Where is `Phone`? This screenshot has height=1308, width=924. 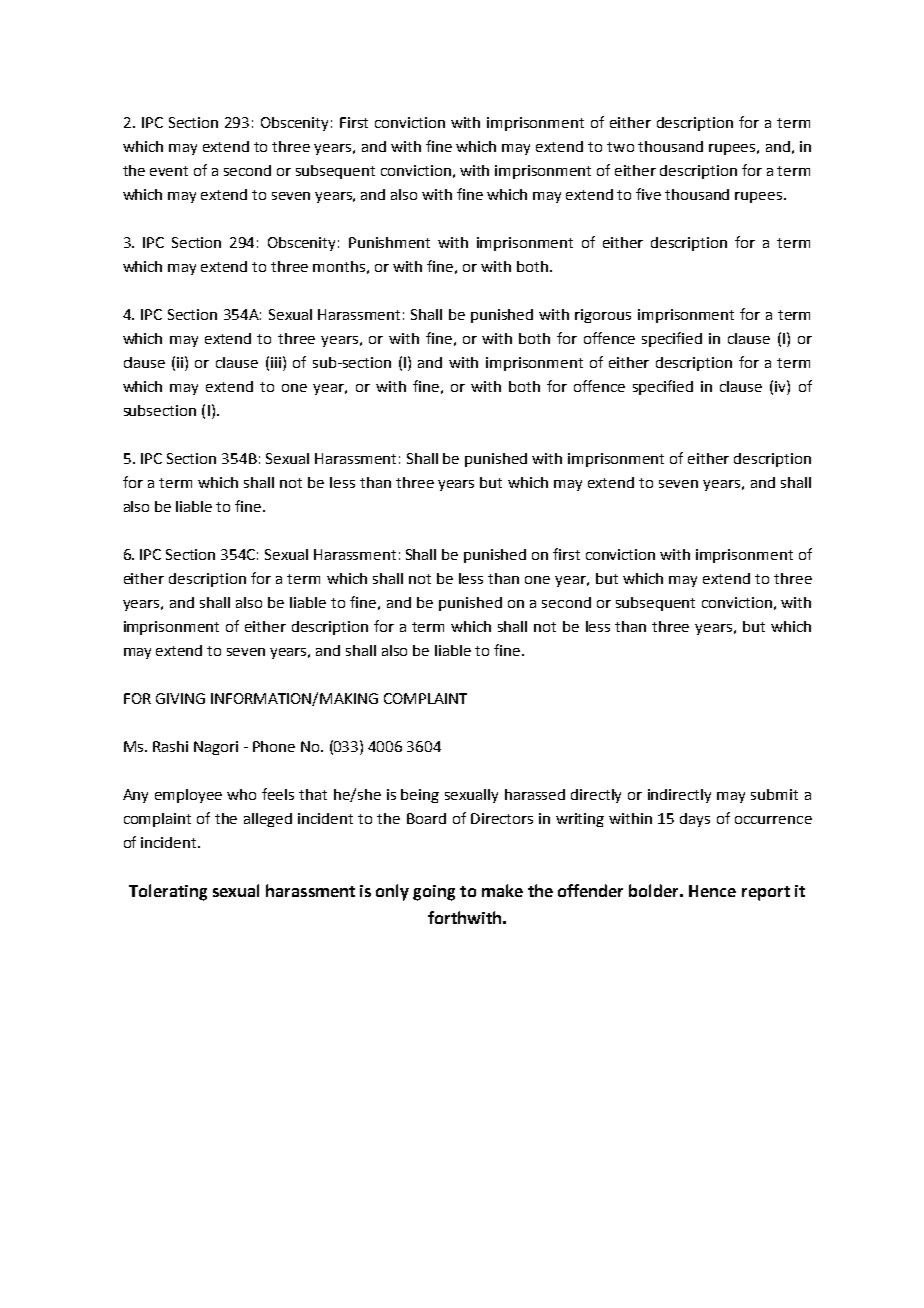 Phone is located at coordinates (274, 746).
